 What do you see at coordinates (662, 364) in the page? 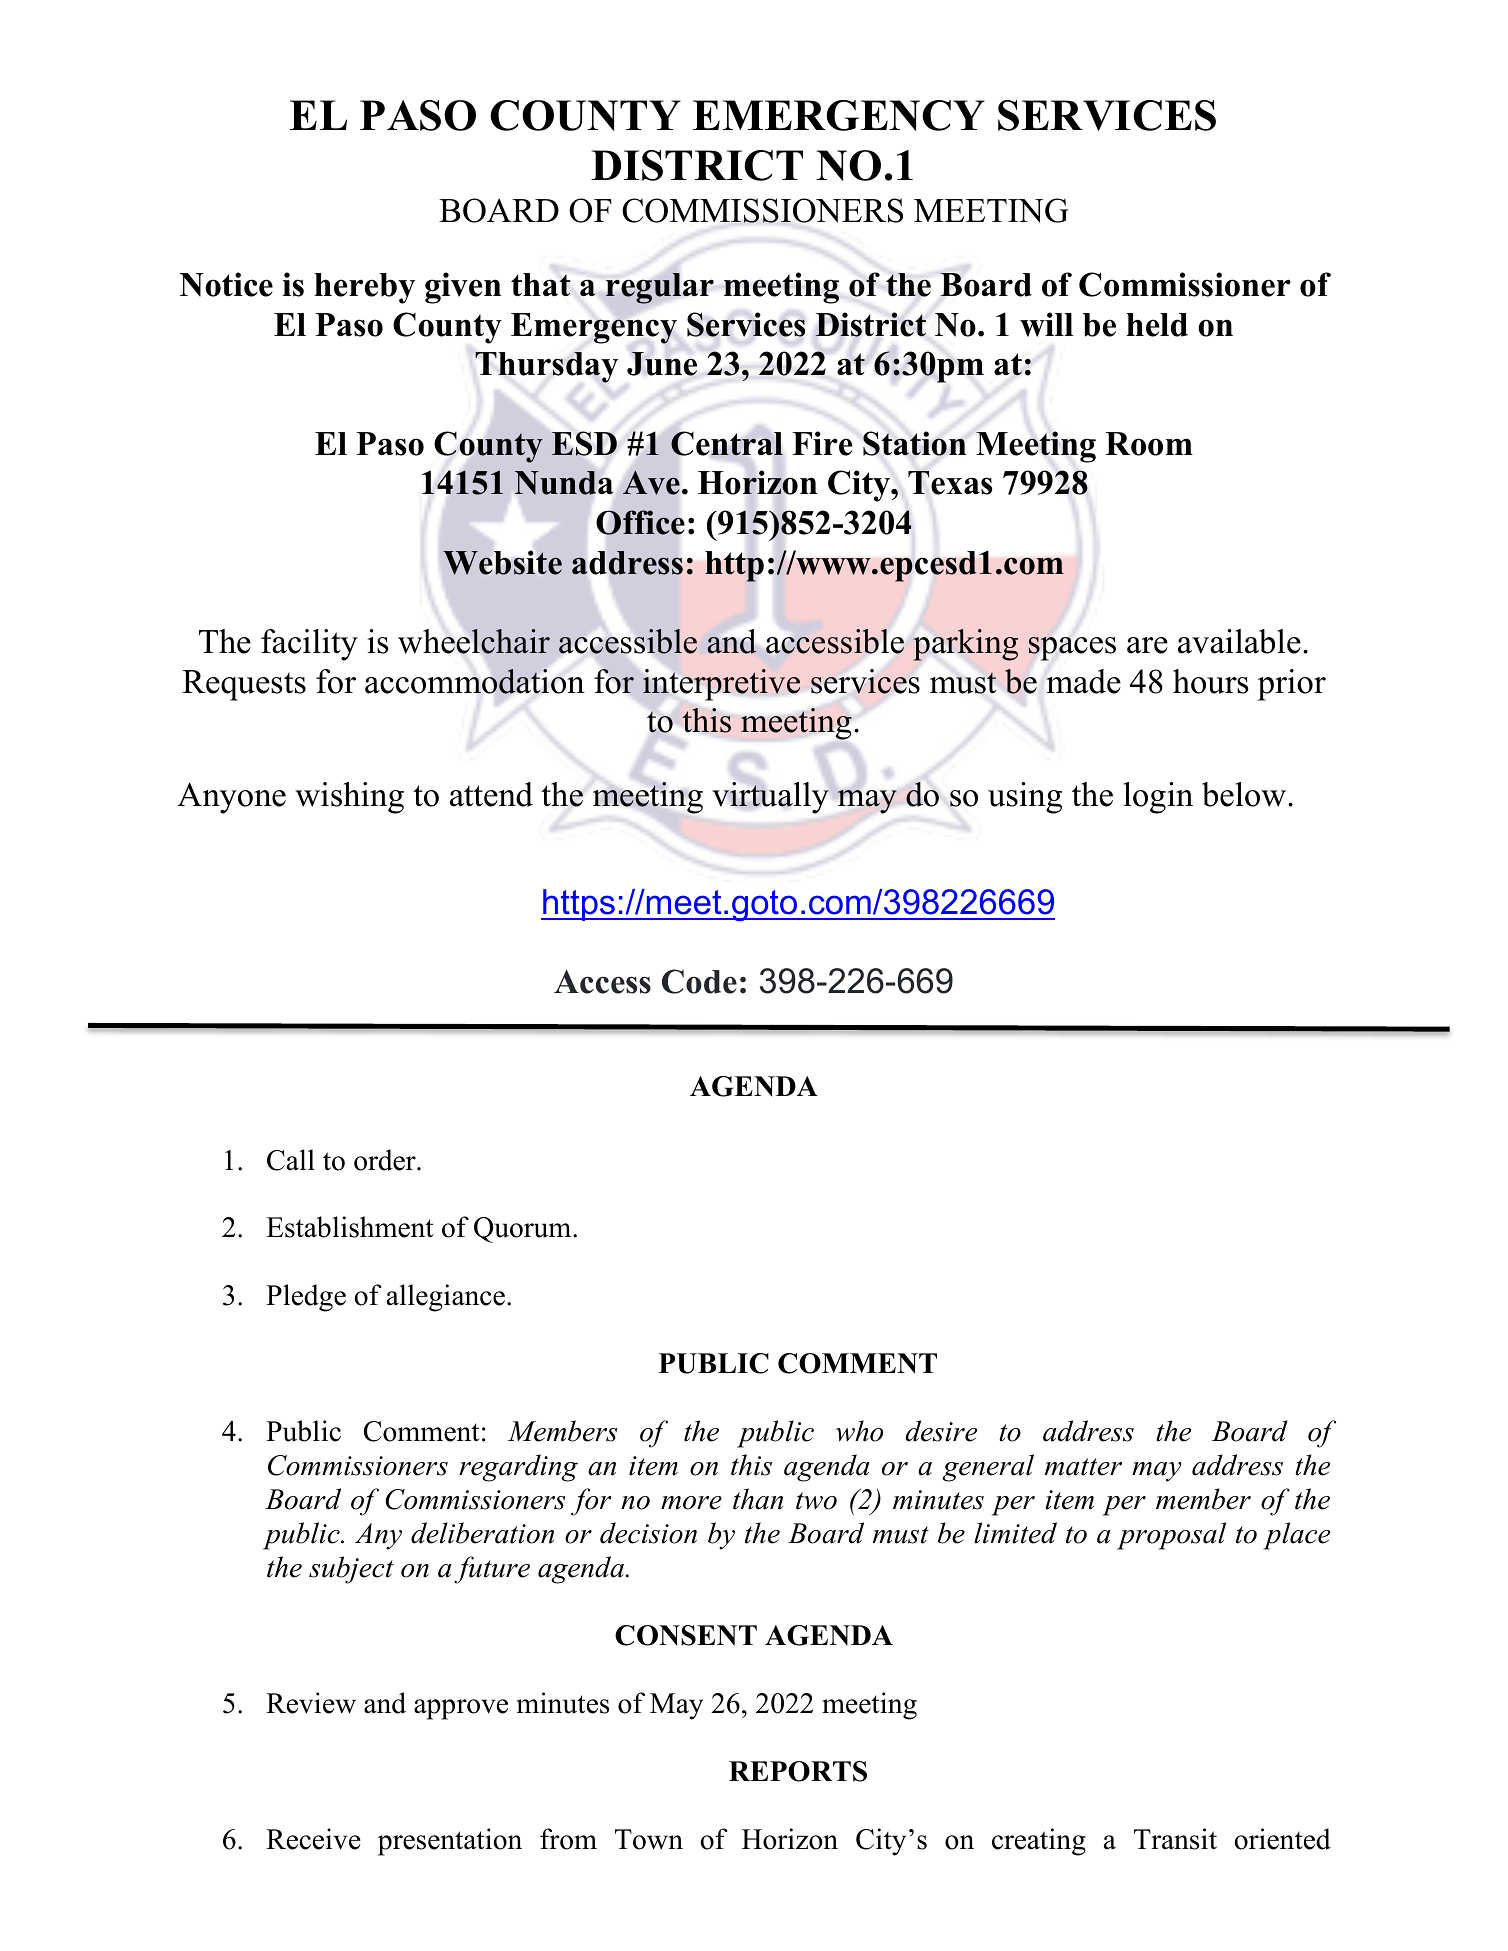
I see `June` at bounding box center [662, 364].
